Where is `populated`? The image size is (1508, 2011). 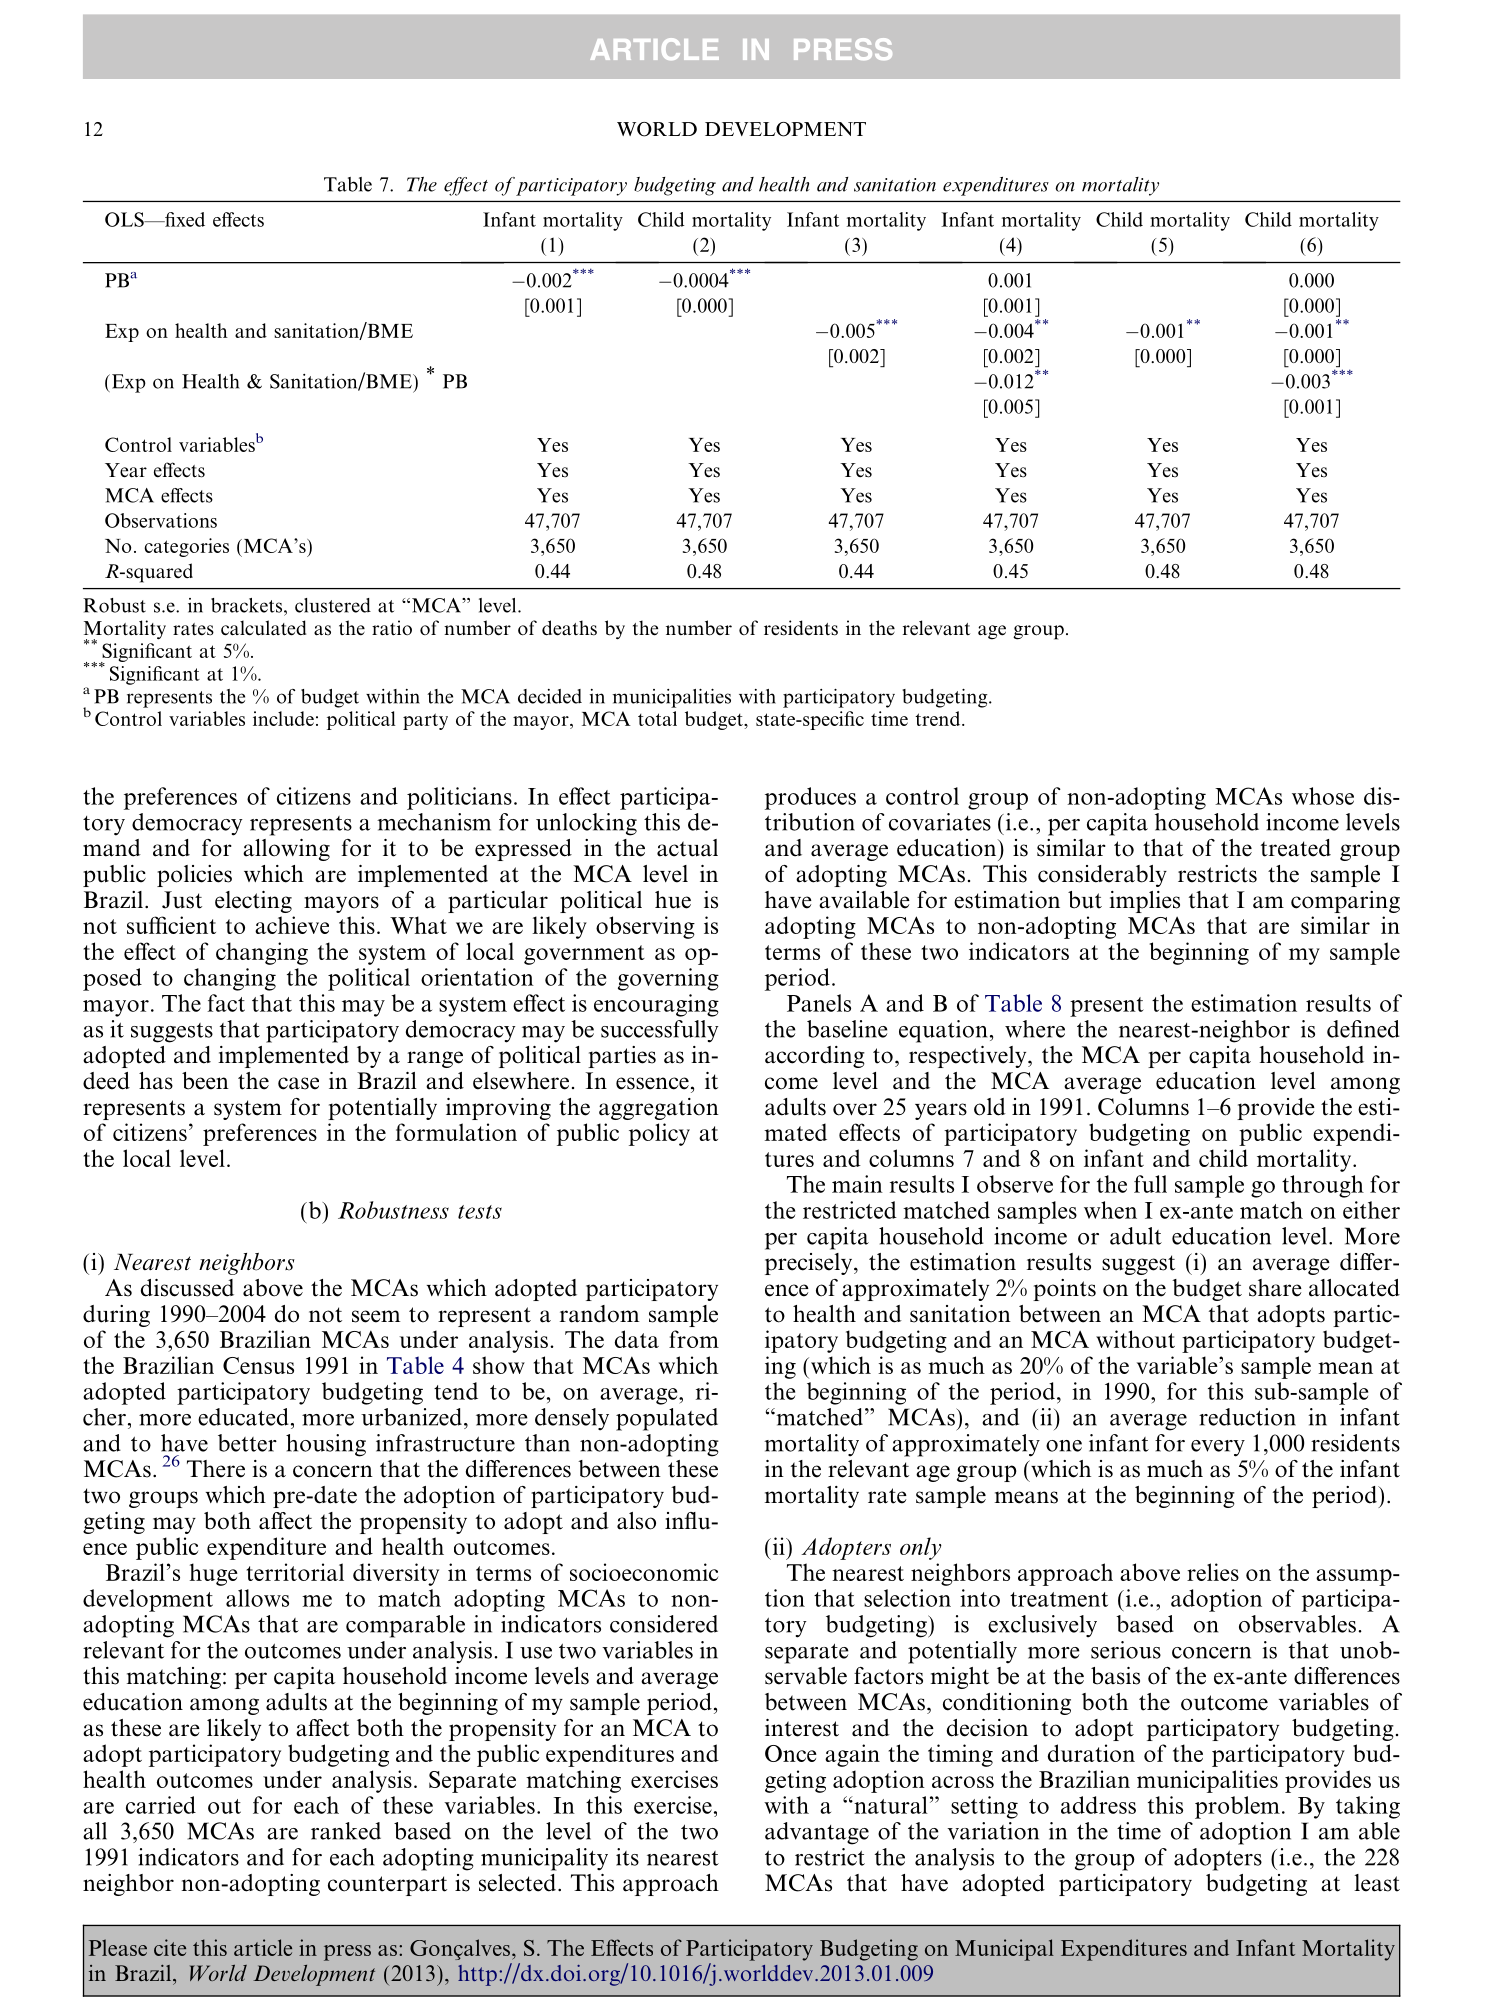
populated is located at coordinates (667, 1419).
